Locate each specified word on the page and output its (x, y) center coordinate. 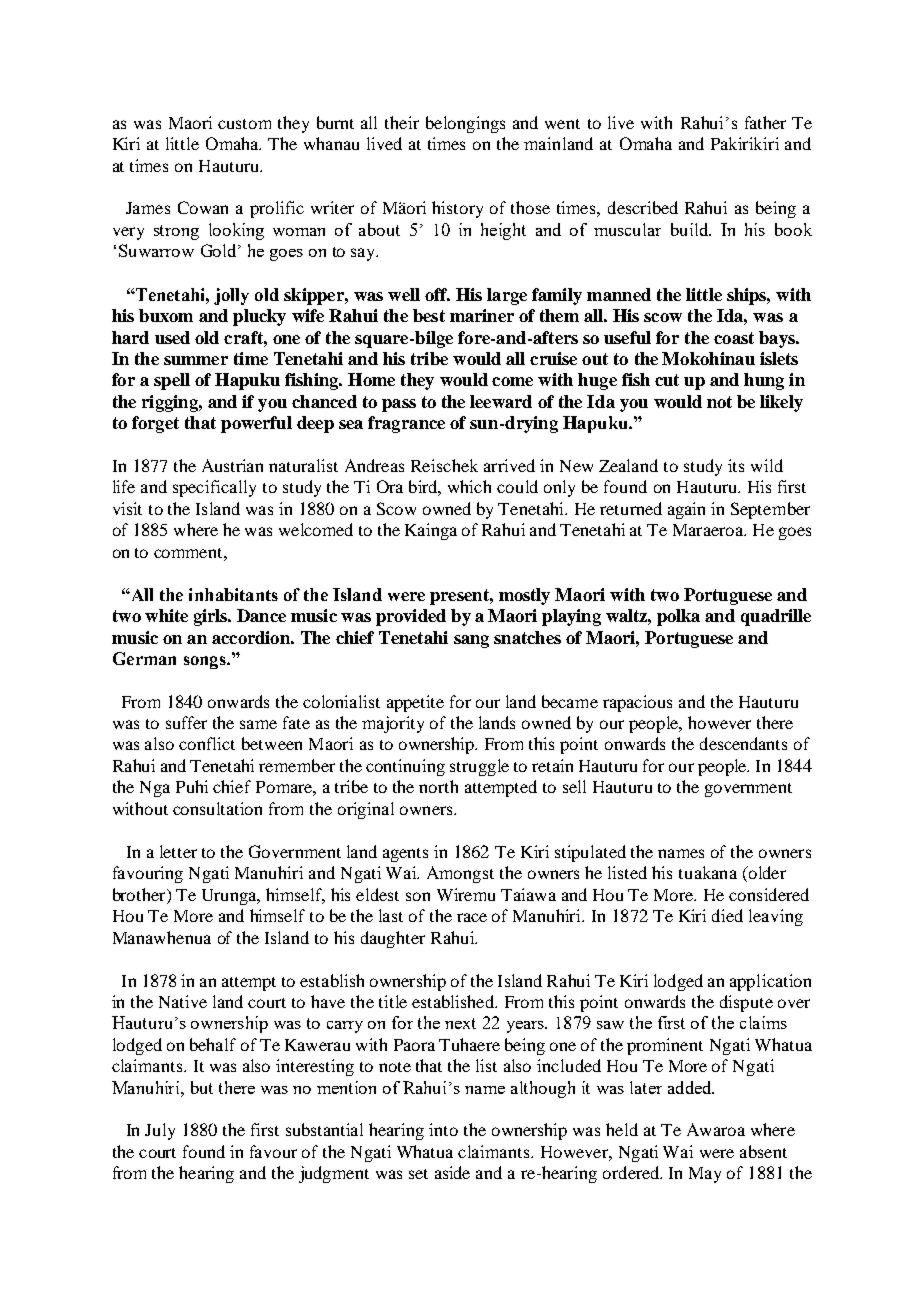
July (160, 1131)
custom (244, 124)
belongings (465, 124)
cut (667, 380)
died (727, 915)
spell (172, 381)
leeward (501, 401)
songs (206, 662)
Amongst (460, 874)
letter (178, 851)
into (443, 1129)
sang (471, 641)
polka (678, 617)
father (765, 122)
